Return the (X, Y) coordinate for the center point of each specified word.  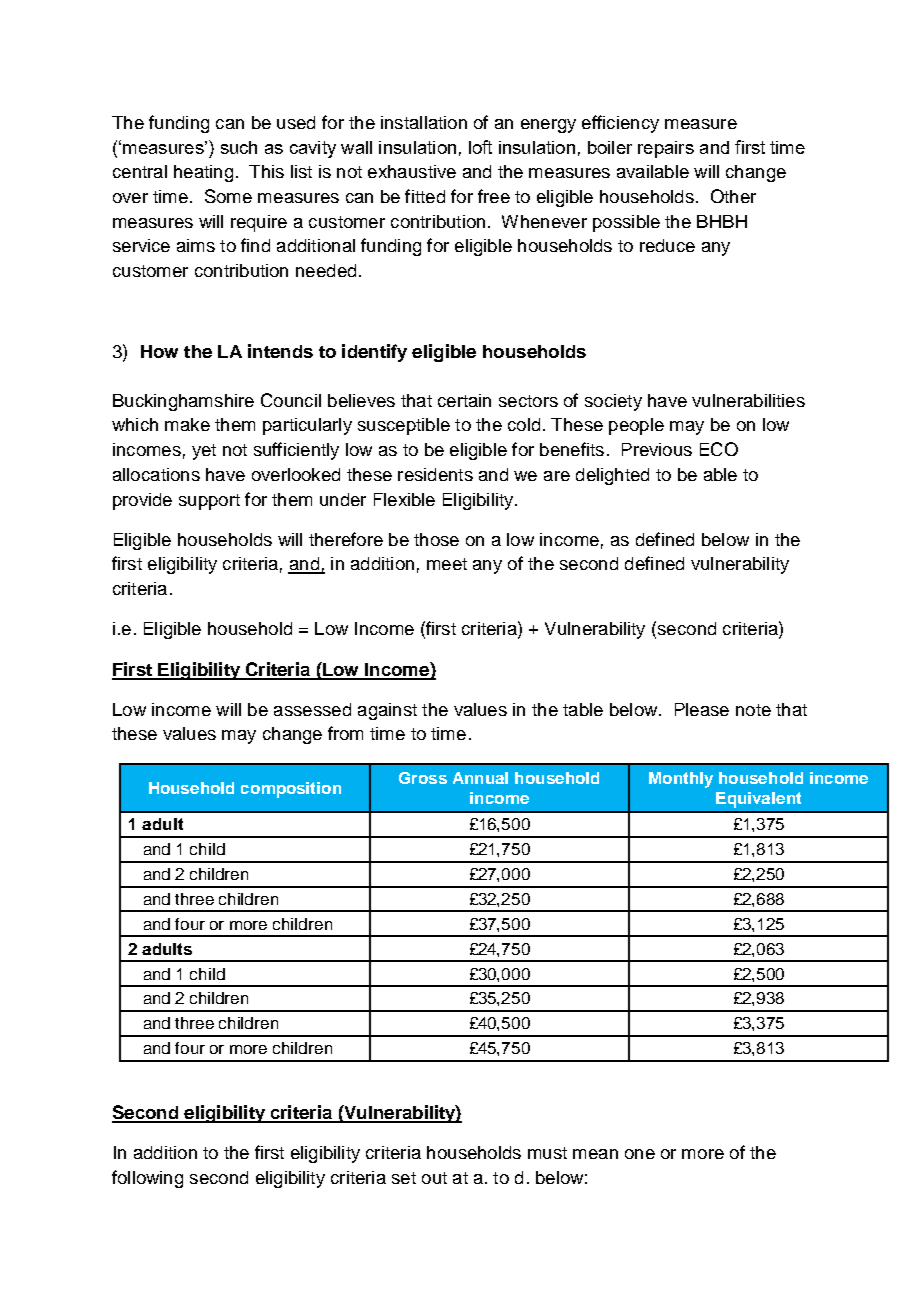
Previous (657, 449)
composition (291, 790)
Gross (423, 778)
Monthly (681, 780)
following (147, 1179)
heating (203, 173)
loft (480, 147)
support (209, 502)
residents (435, 474)
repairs (666, 149)
